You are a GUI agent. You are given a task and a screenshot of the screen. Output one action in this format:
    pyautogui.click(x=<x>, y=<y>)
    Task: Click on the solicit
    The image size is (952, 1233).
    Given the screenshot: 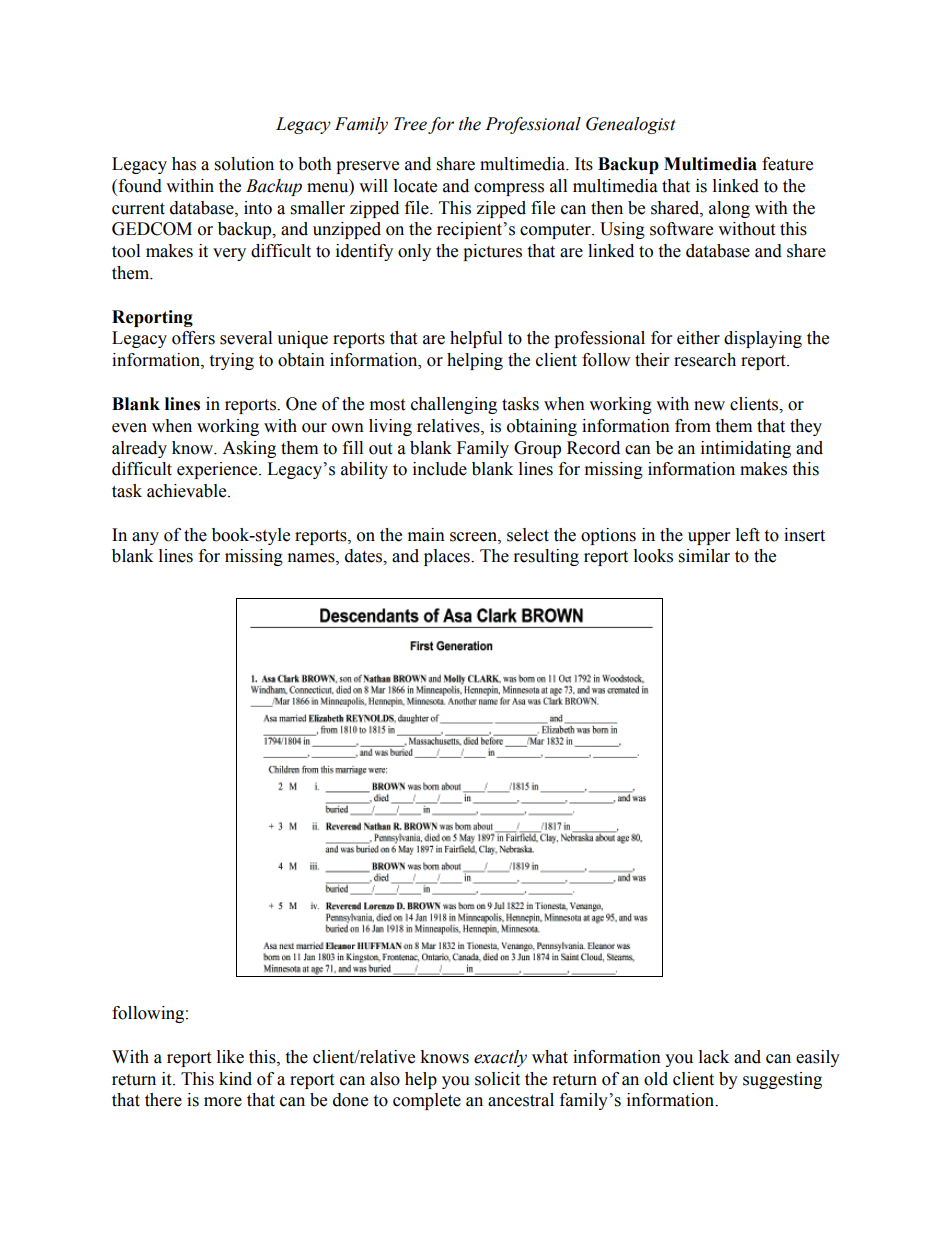 What is the action you would take?
    pyautogui.click(x=497, y=1079)
